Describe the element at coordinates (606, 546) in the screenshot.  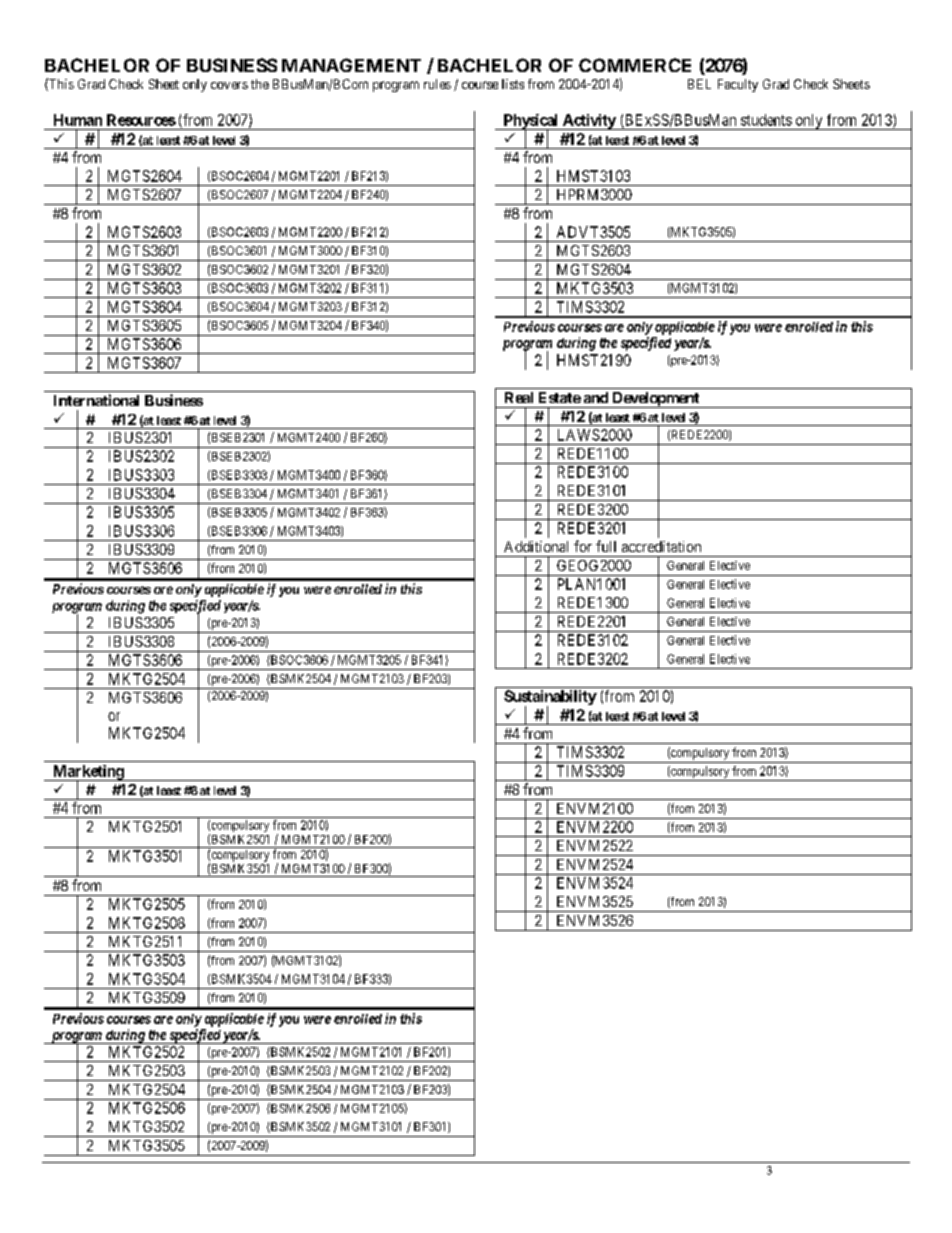
I see `full` at that location.
